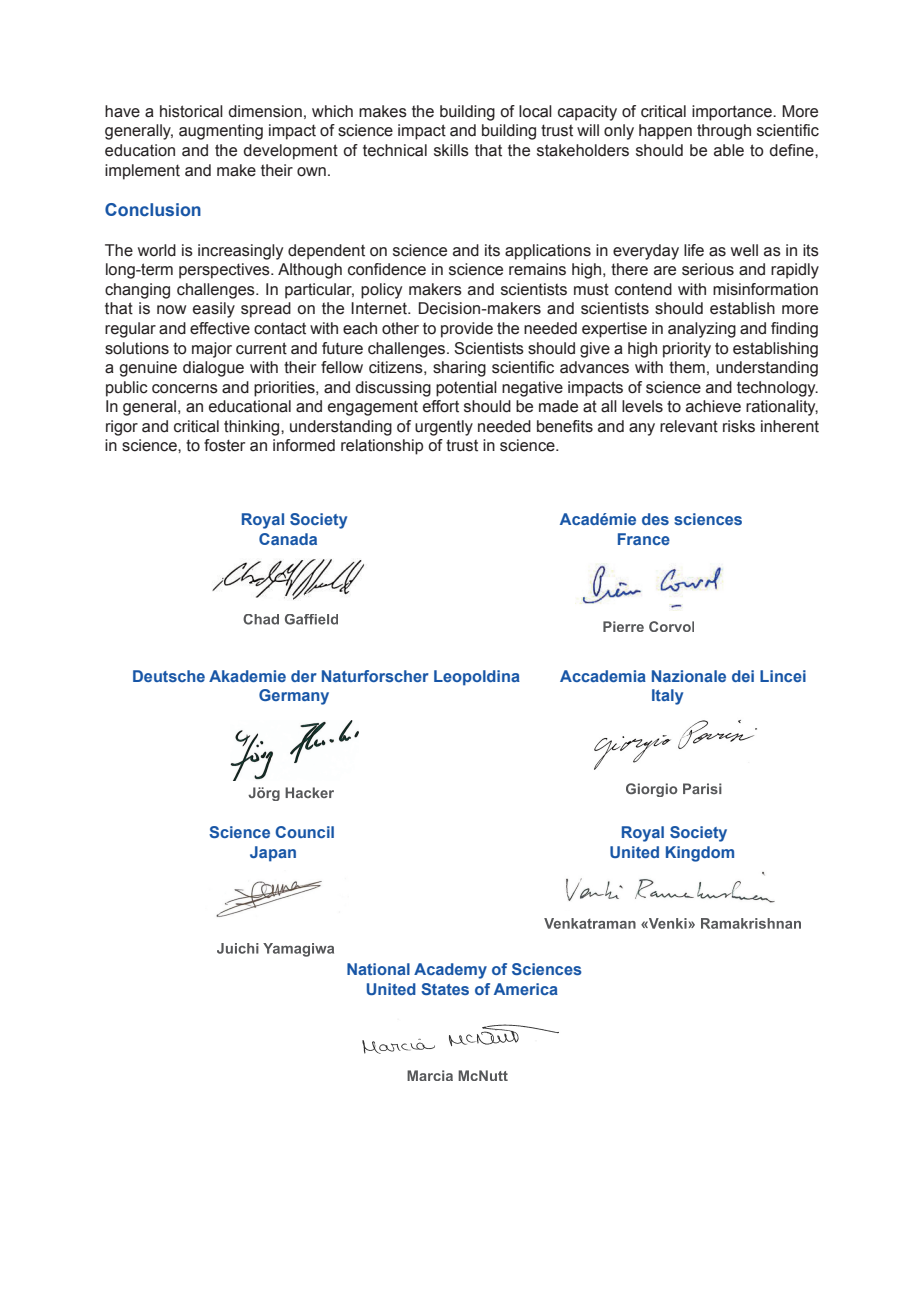 This image has width=924, height=1290. What do you see at coordinates (445, 989) in the image?
I see `States` at bounding box center [445, 989].
